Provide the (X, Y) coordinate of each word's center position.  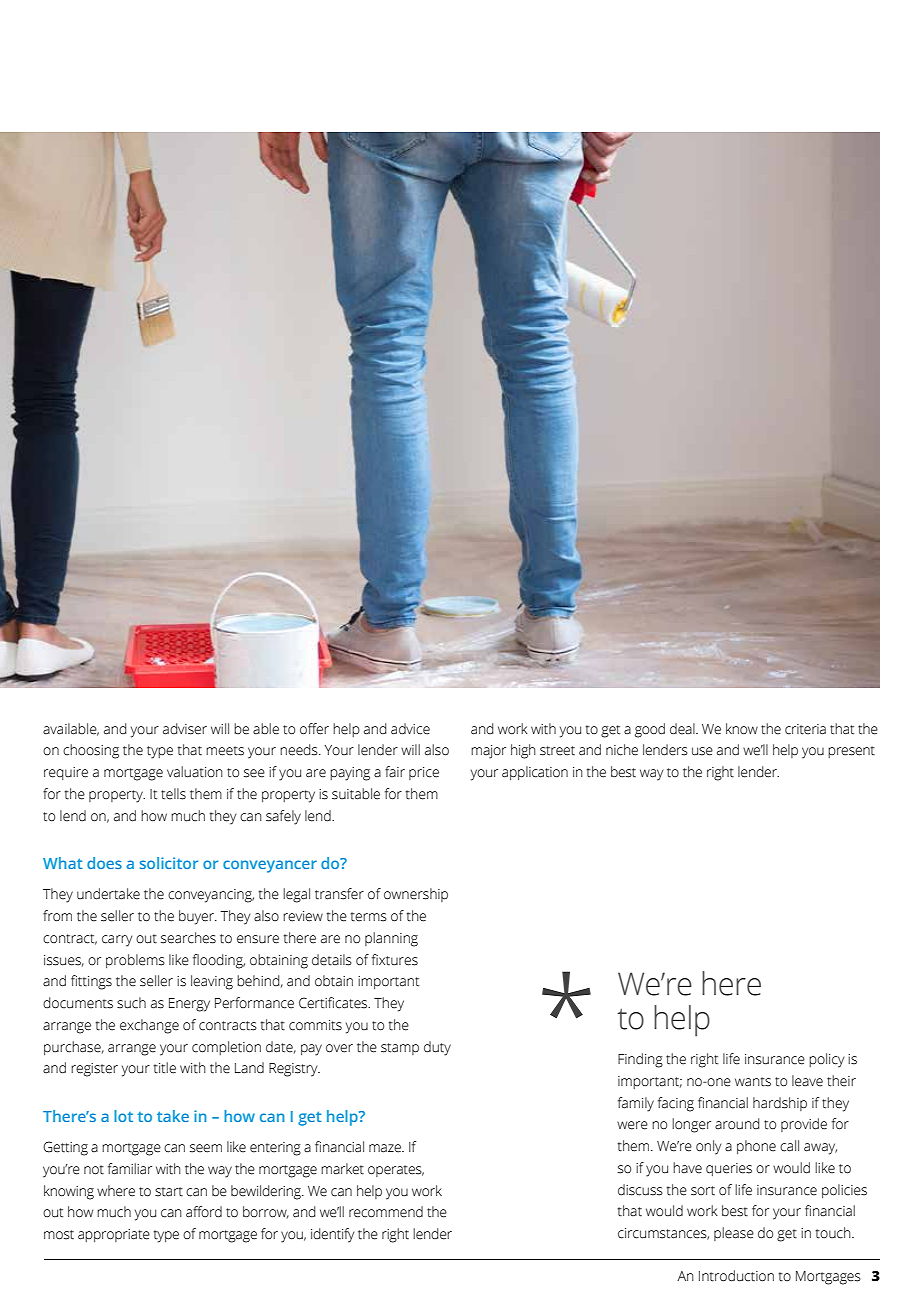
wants (753, 1082)
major (488, 752)
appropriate (114, 1235)
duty (437, 1048)
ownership (416, 895)
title (165, 1068)
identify (332, 1235)
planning (391, 939)
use (702, 751)
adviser (185, 729)
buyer (197, 917)
